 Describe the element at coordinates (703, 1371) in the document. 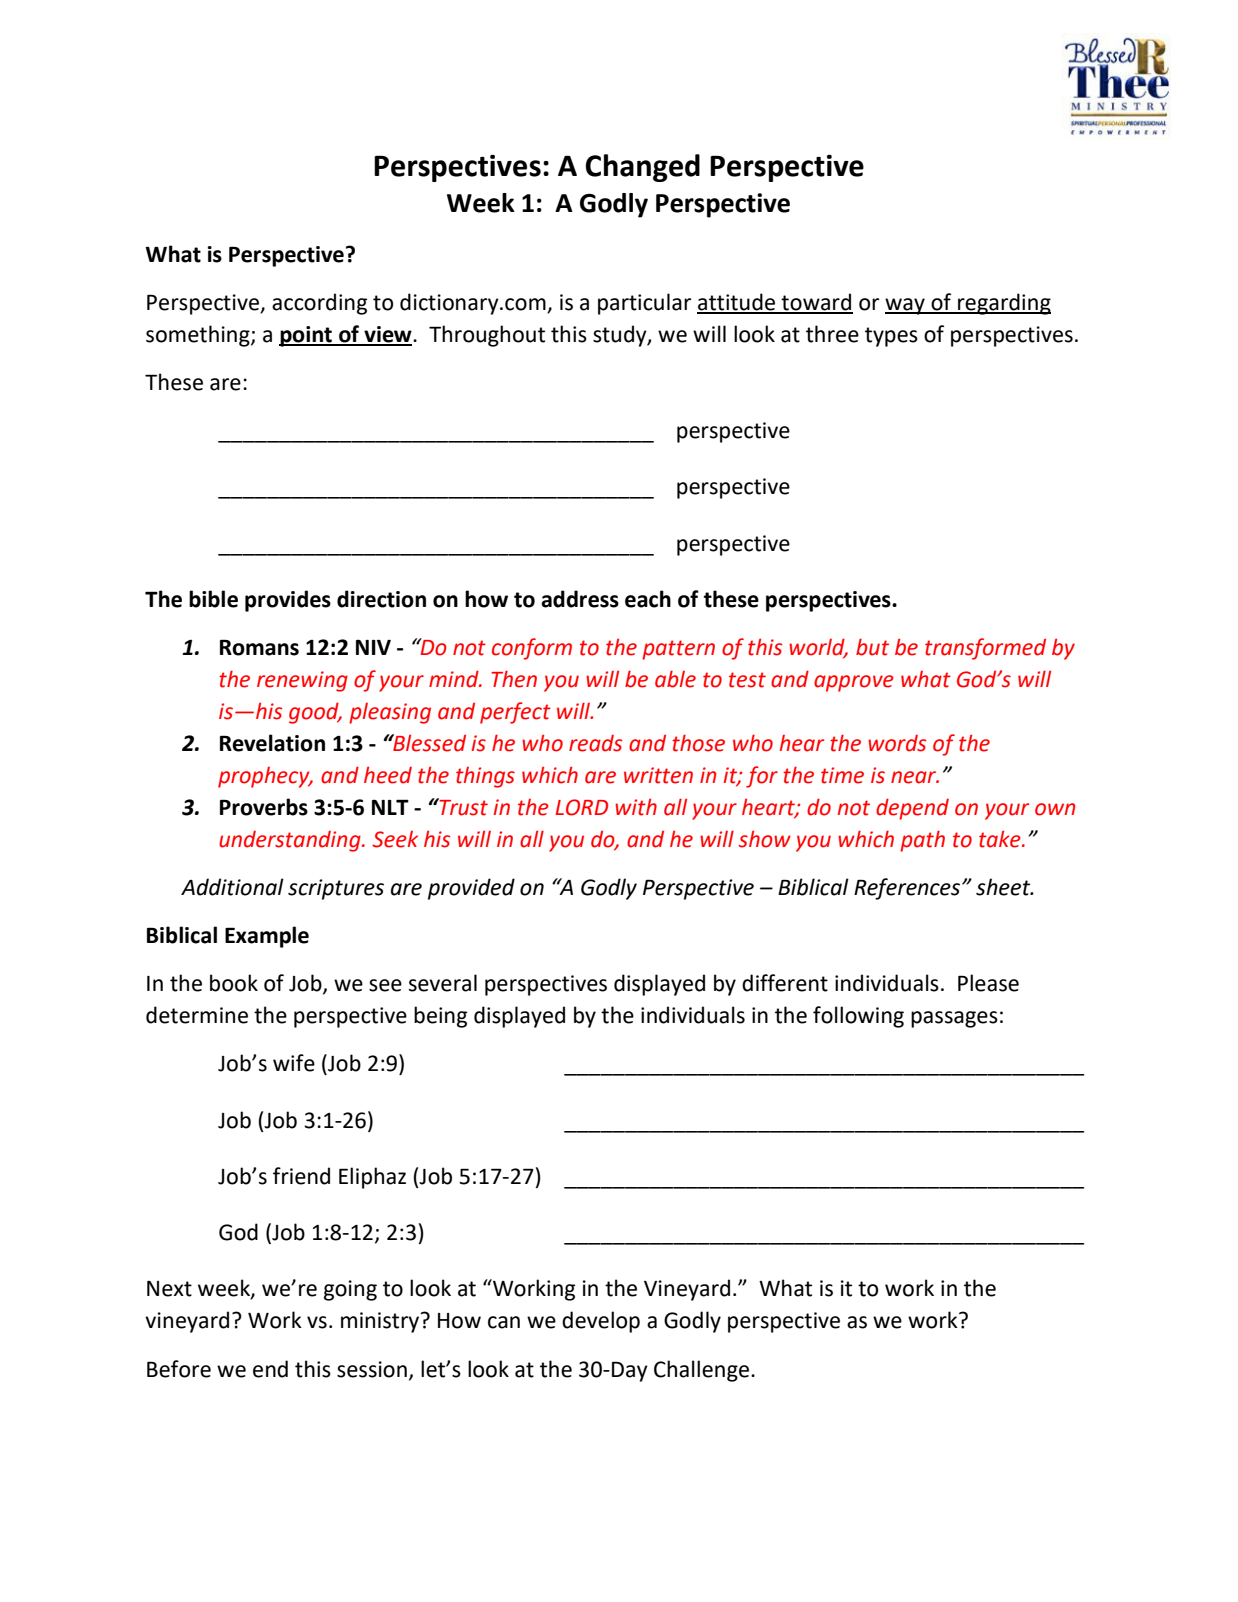

I see `Challenge` at that location.
